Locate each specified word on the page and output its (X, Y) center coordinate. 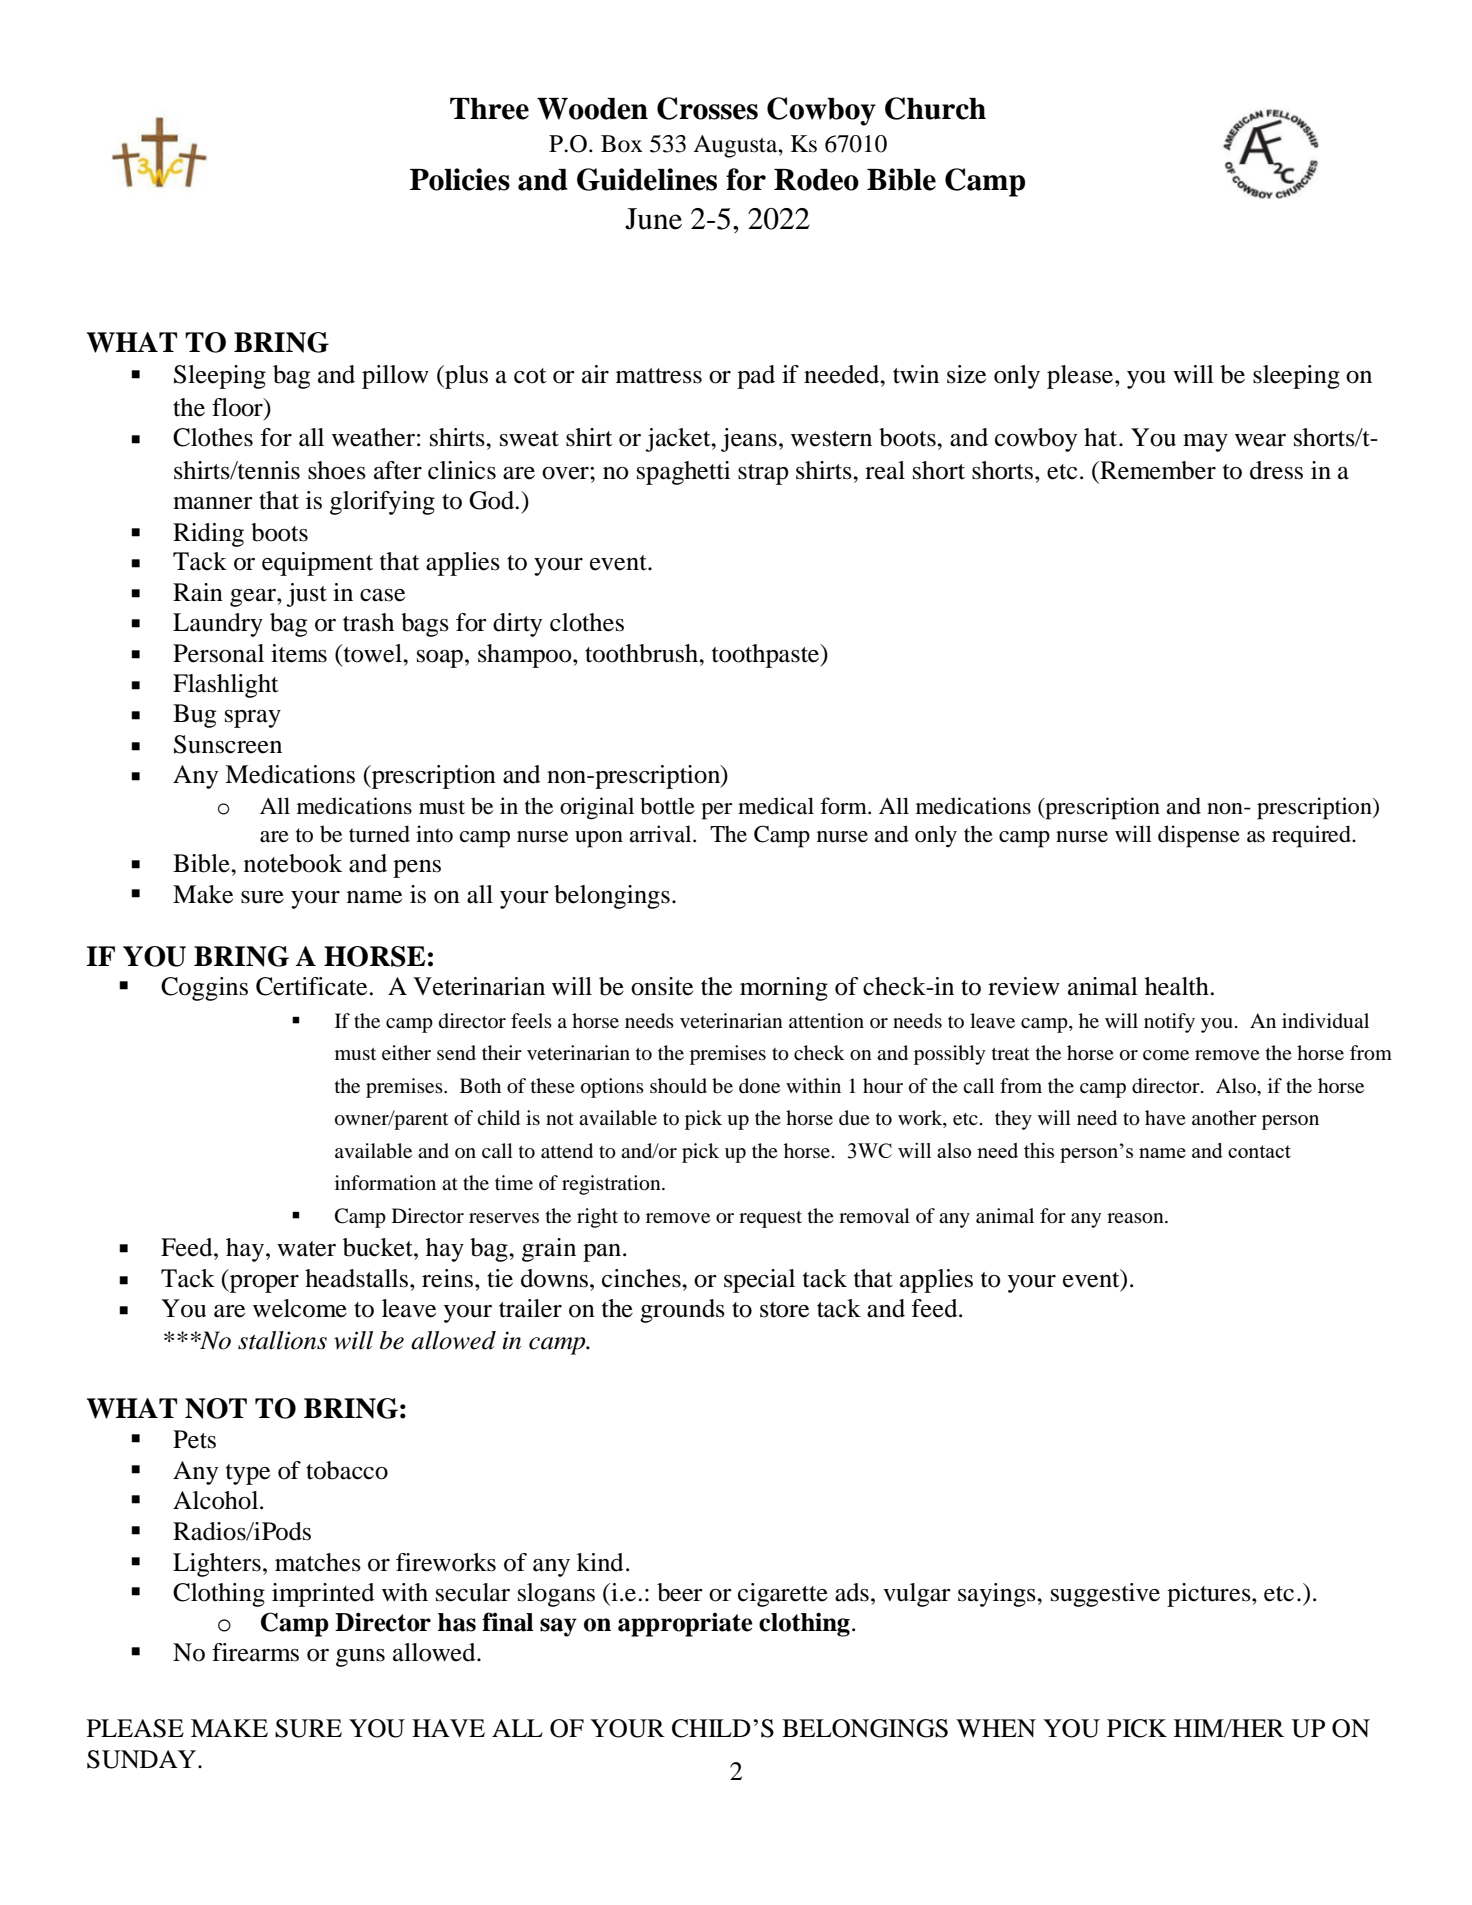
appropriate (685, 1625)
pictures (1210, 1595)
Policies (460, 179)
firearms (255, 1652)
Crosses (707, 108)
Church (935, 108)
